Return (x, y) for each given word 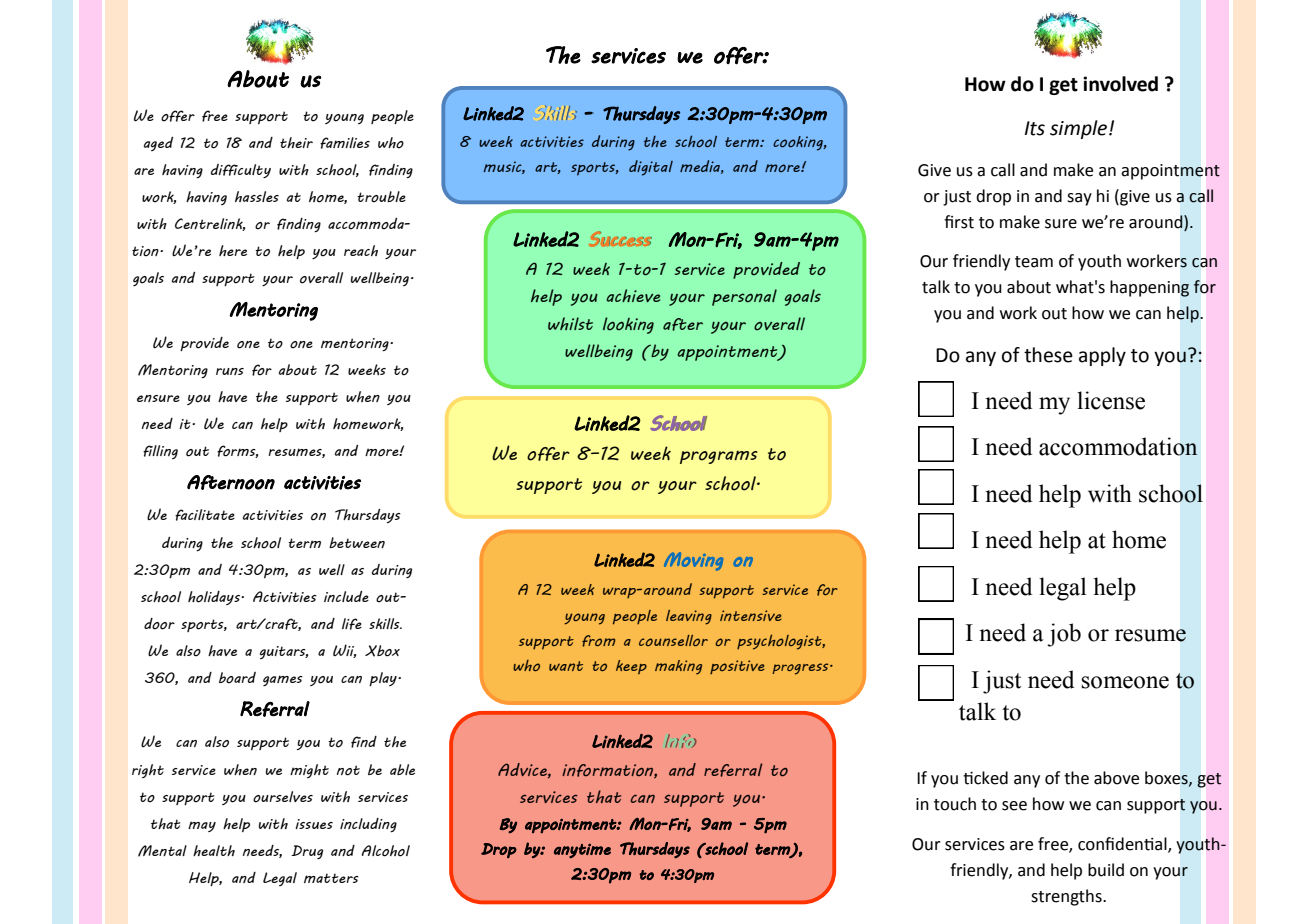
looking (628, 325)
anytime (582, 850)
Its (1035, 128)
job (1064, 635)
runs (230, 371)
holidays (215, 598)
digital (651, 168)
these (1048, 355)
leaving (689, 617)
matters (331, 878)
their (296, 142)
